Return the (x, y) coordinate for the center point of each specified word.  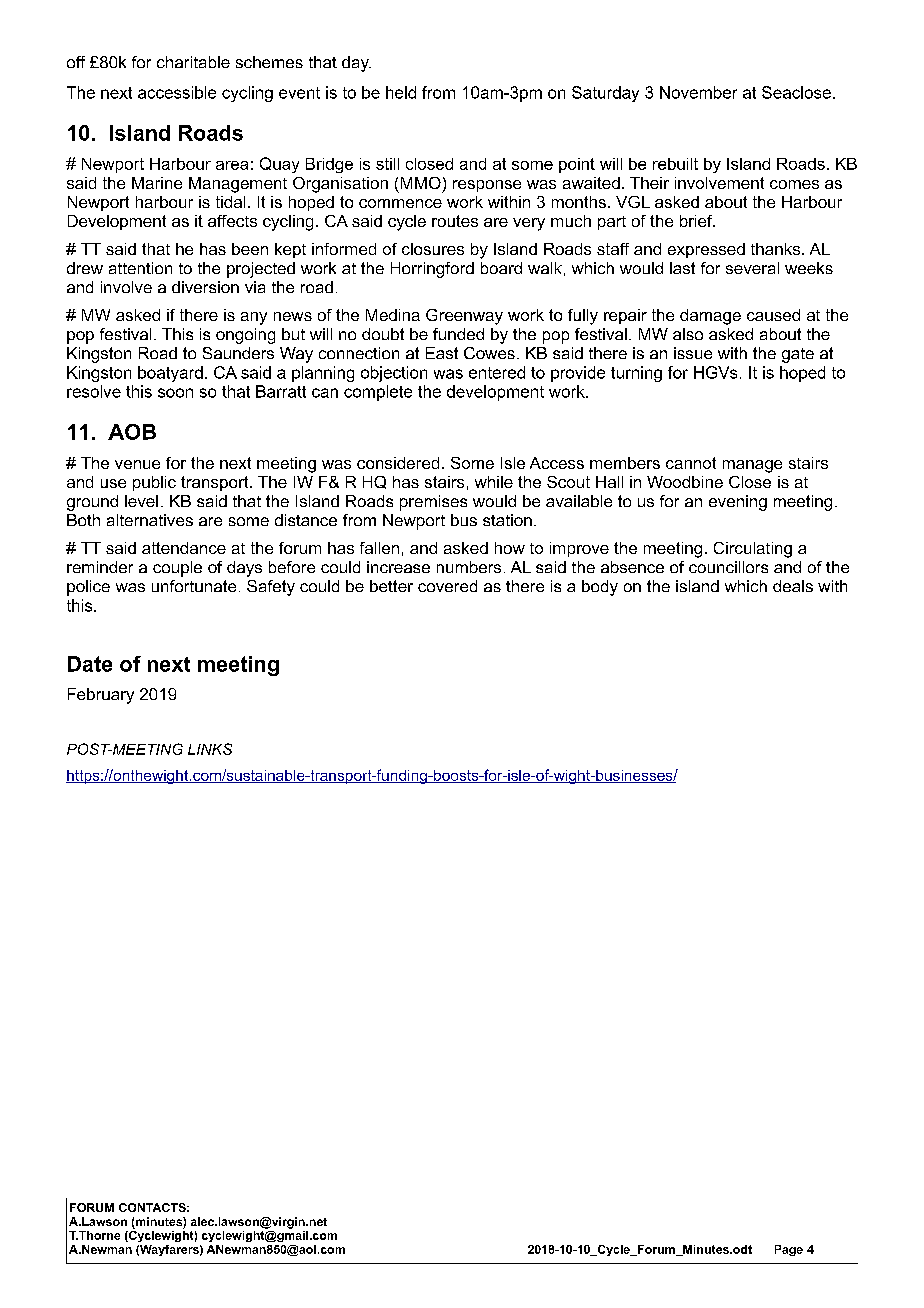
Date (90, 664)
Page (789, 1250)
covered (447, 586)
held (401, 92)
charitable (193, 62)
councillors (728, 567)
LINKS (210, 749)
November (698, 92)
